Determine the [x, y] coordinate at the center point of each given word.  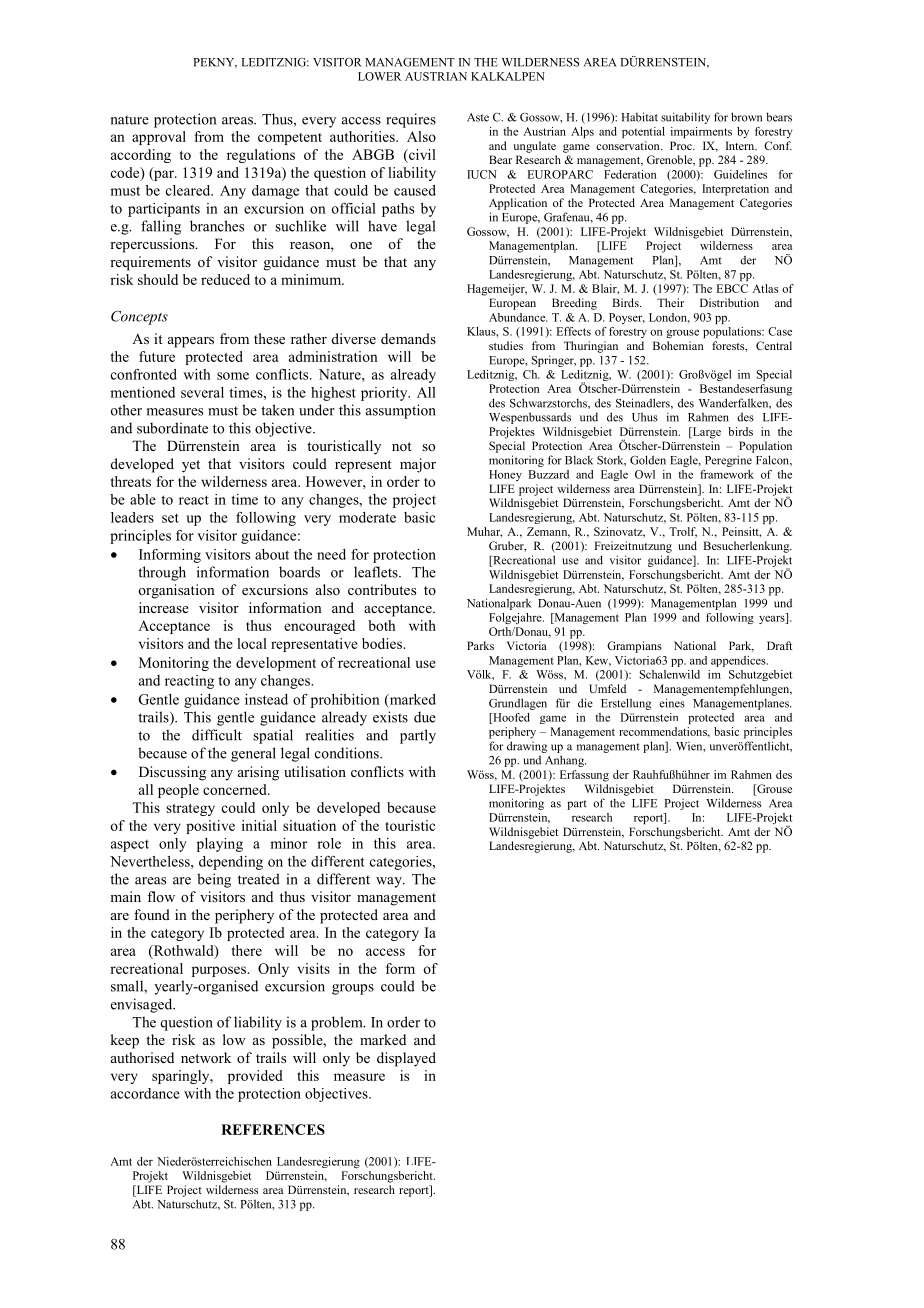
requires [411, 120]
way [390, 882]
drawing [527, 747]
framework [727, 474]
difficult [217, 735]
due [425, 717]
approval [159, 138]
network [206, 1057]
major [418, 465]
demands [408, 338]
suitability [685, 118]
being [214, 880]
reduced [225, 279]
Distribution [729, 302]
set [170, 518]
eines [672, 703]
